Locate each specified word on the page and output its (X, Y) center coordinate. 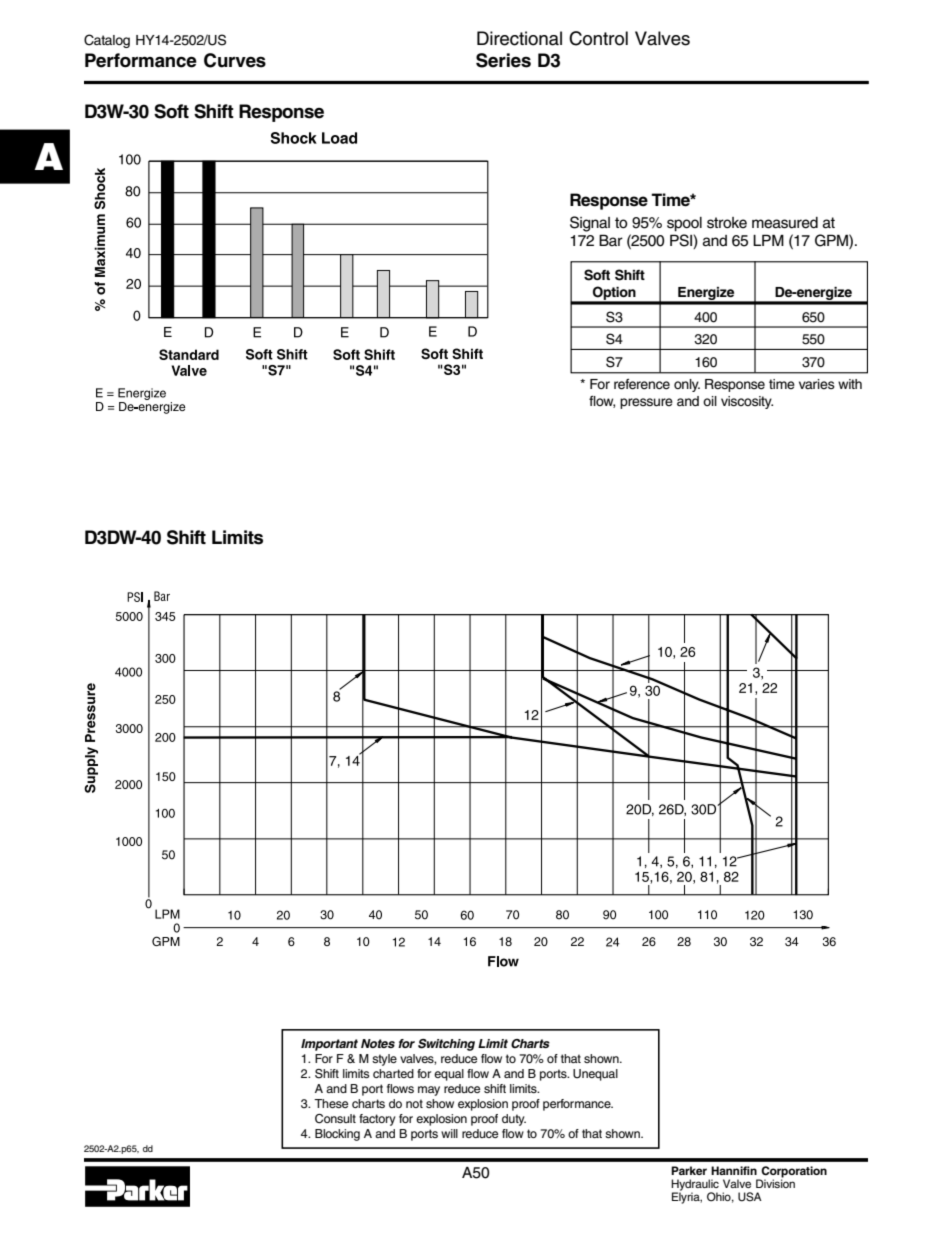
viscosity (747, 402)
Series (503, 60)
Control (598, 38)
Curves (235, 60)
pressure (646, 403)
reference (642, 384)
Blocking (337, 1135)
